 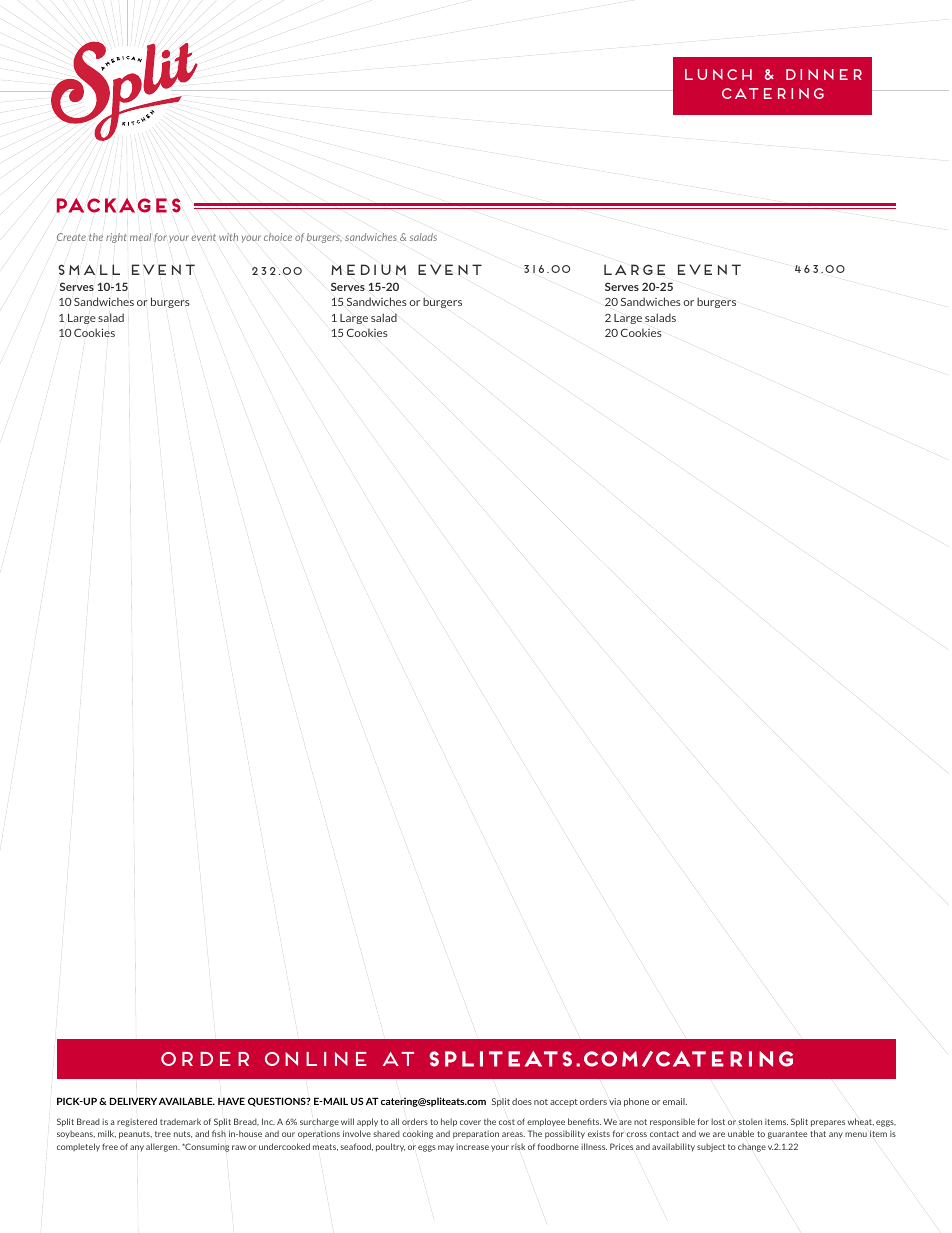 What do you see at coordinates (470, 1122) in the document?
I see `cover` at bounding box center [470, 1122].
